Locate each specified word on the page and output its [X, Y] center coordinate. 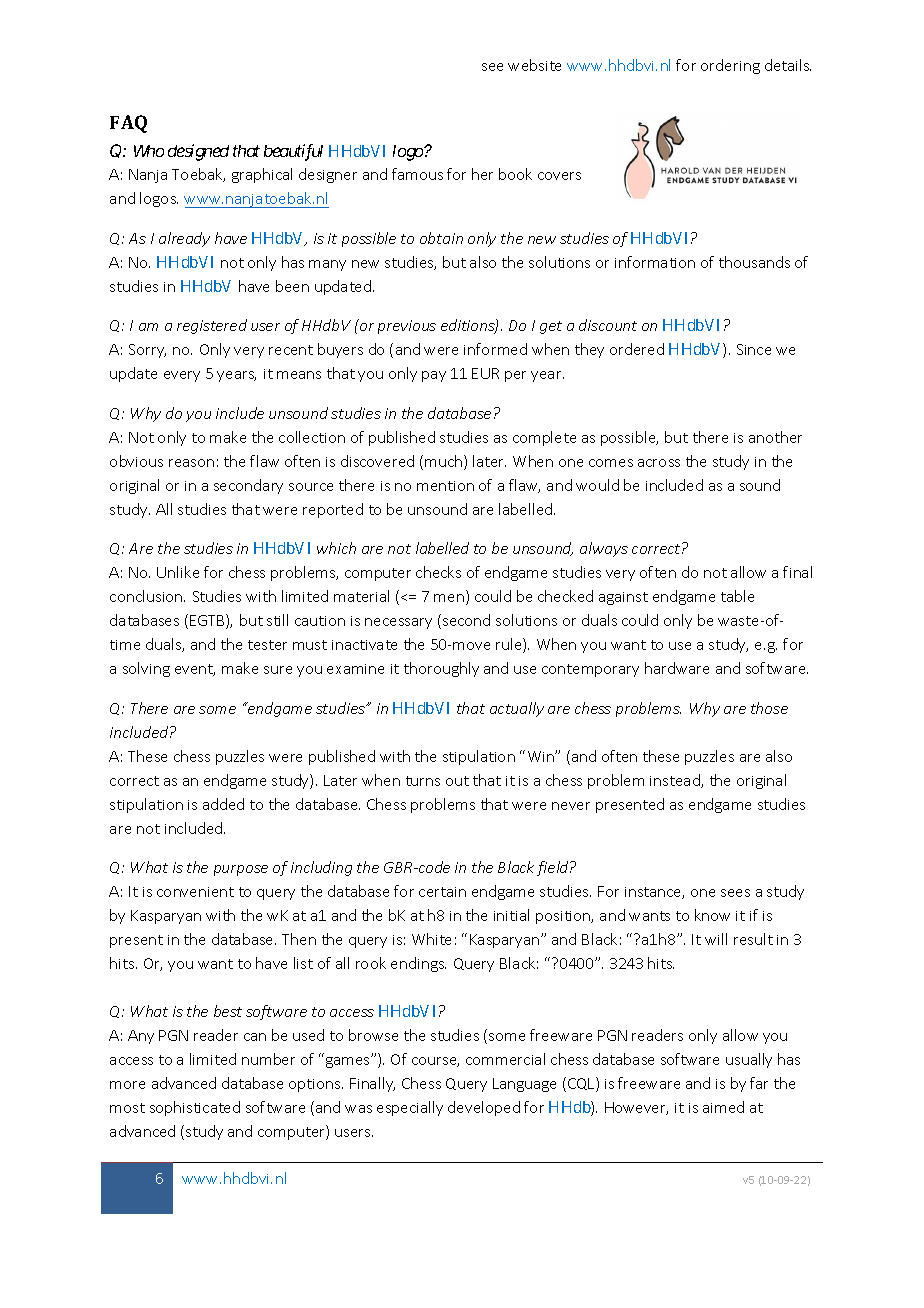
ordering [730, 66]
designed [198, 152]
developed [484, 1108]
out [457, 781]
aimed [723, 1107]
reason [191, 463]
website [534, 65]
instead [676, 781]
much [445, 462]
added [223, 804]
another [775, 437]
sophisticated [195, 1108]
